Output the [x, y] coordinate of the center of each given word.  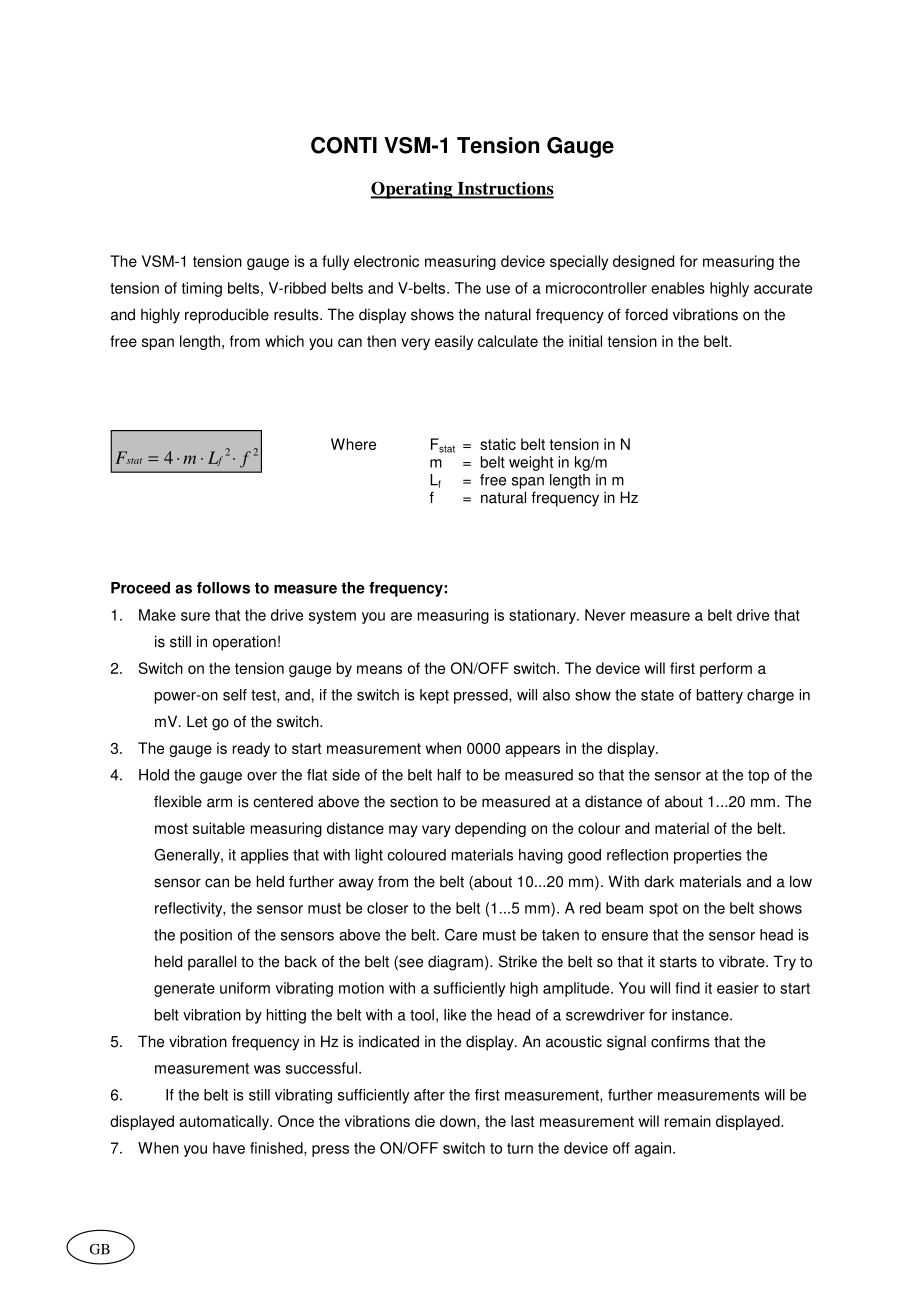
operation [244, 643]
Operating [413, 190]
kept [434, 696]
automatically [225, 1122]
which [284, 341]
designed [643, 262]
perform [726, 669]
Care [461, 935]
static [498, 444]
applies [265, 856]
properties [708, 856]
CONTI [344, 145]
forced [646, 314]
